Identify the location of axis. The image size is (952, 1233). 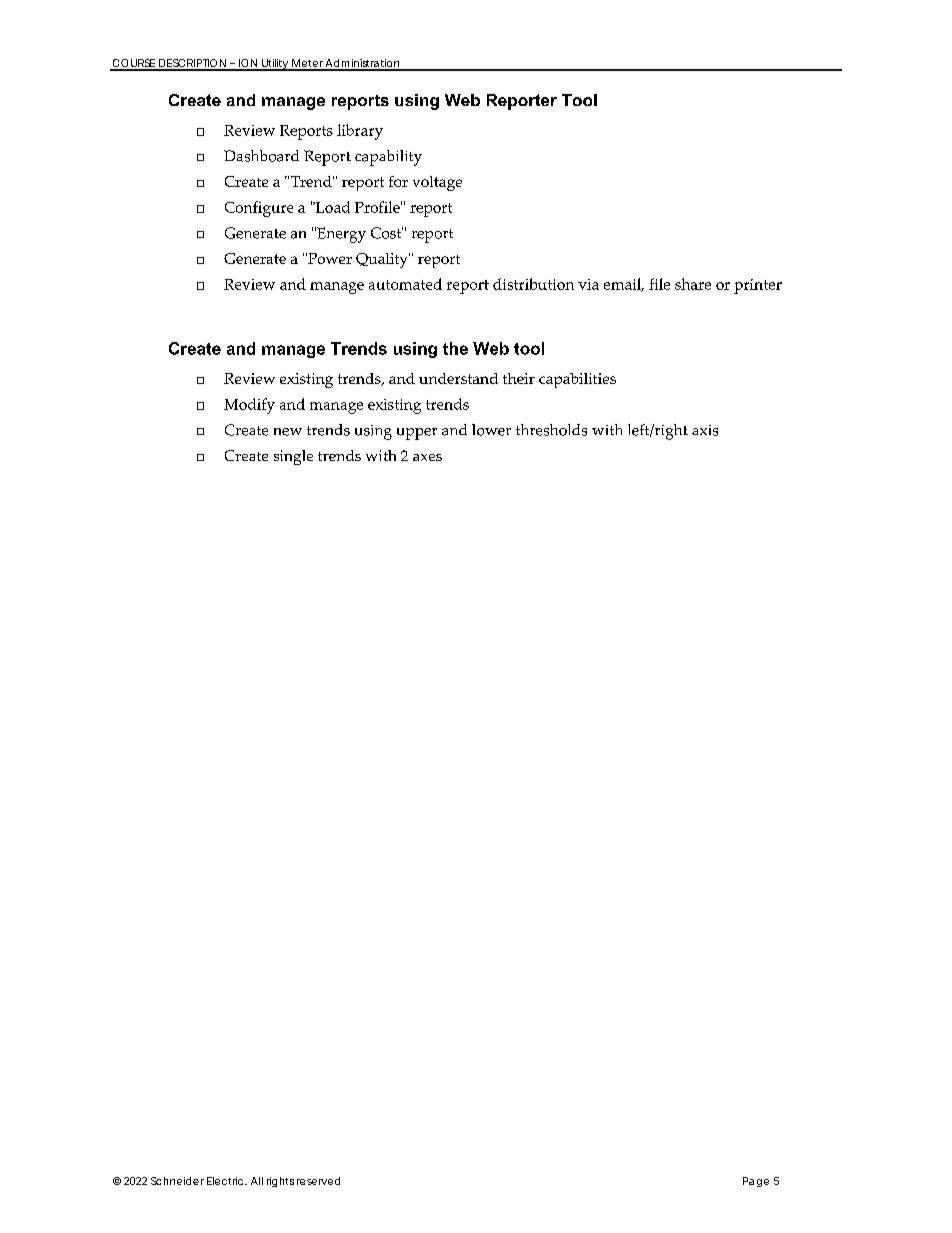
(705, 430).
